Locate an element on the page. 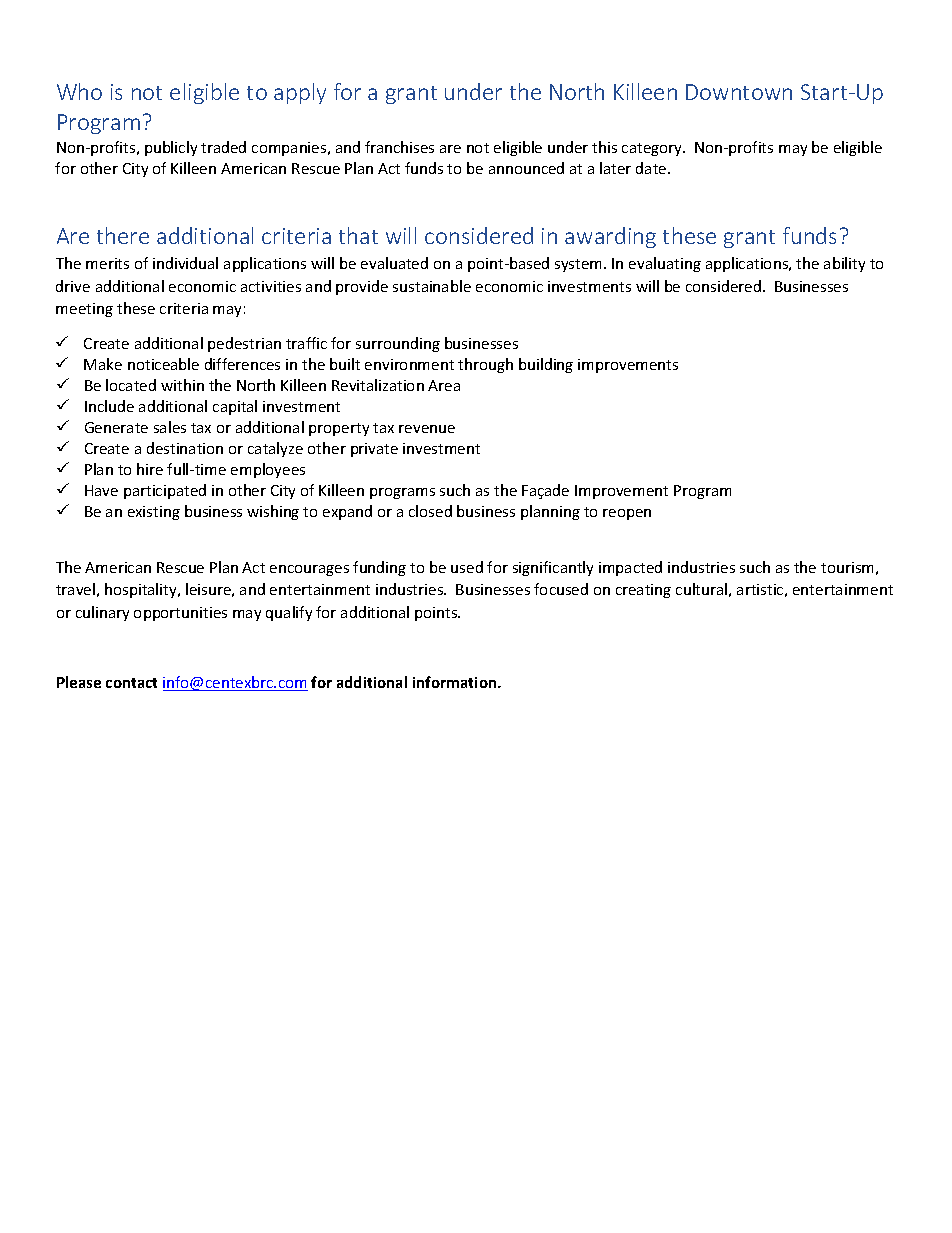 This page has height=1233, width=952. evaluated is located at coordinates (394, 263).
